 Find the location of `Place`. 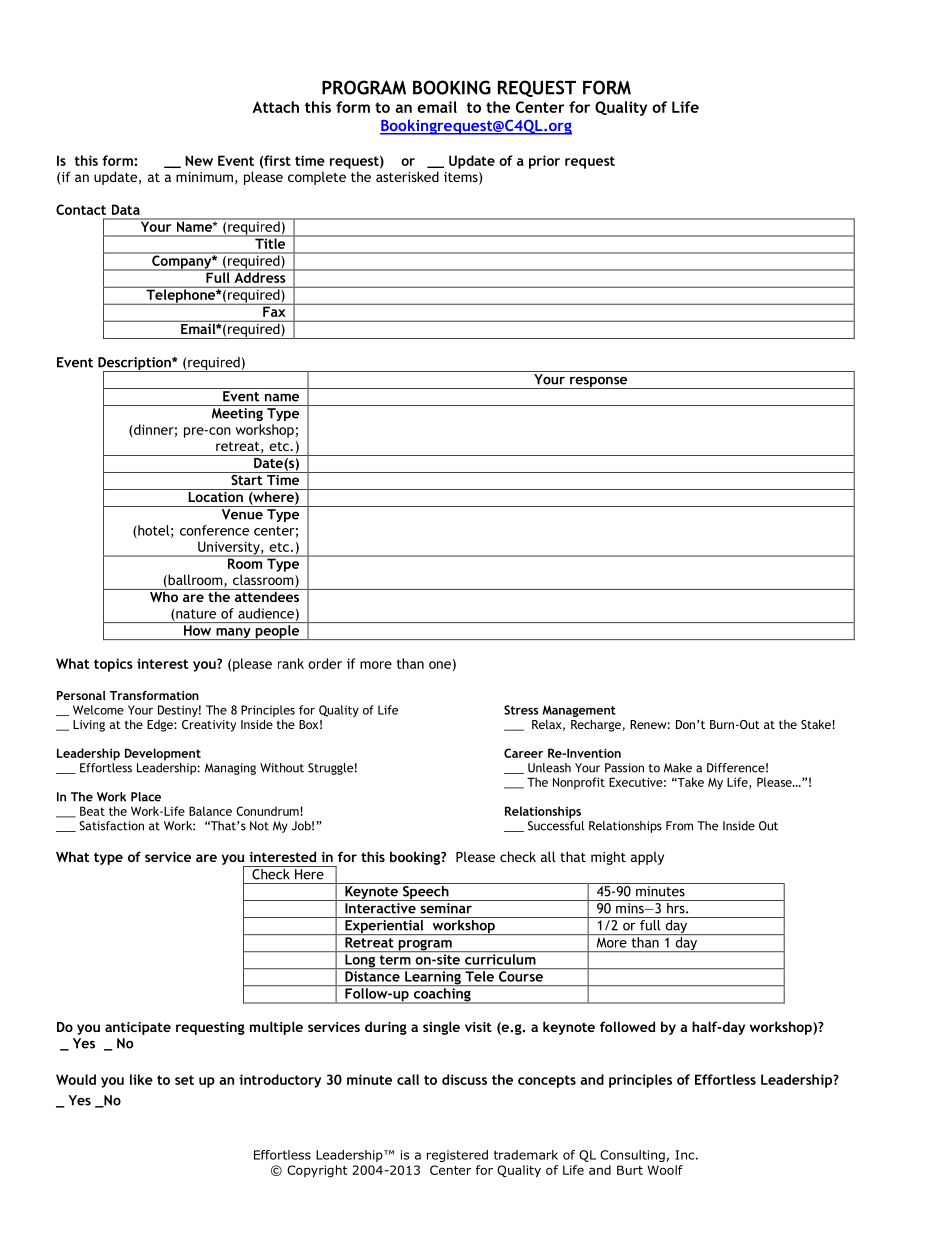

Place is located at coordinates (146, 797).
